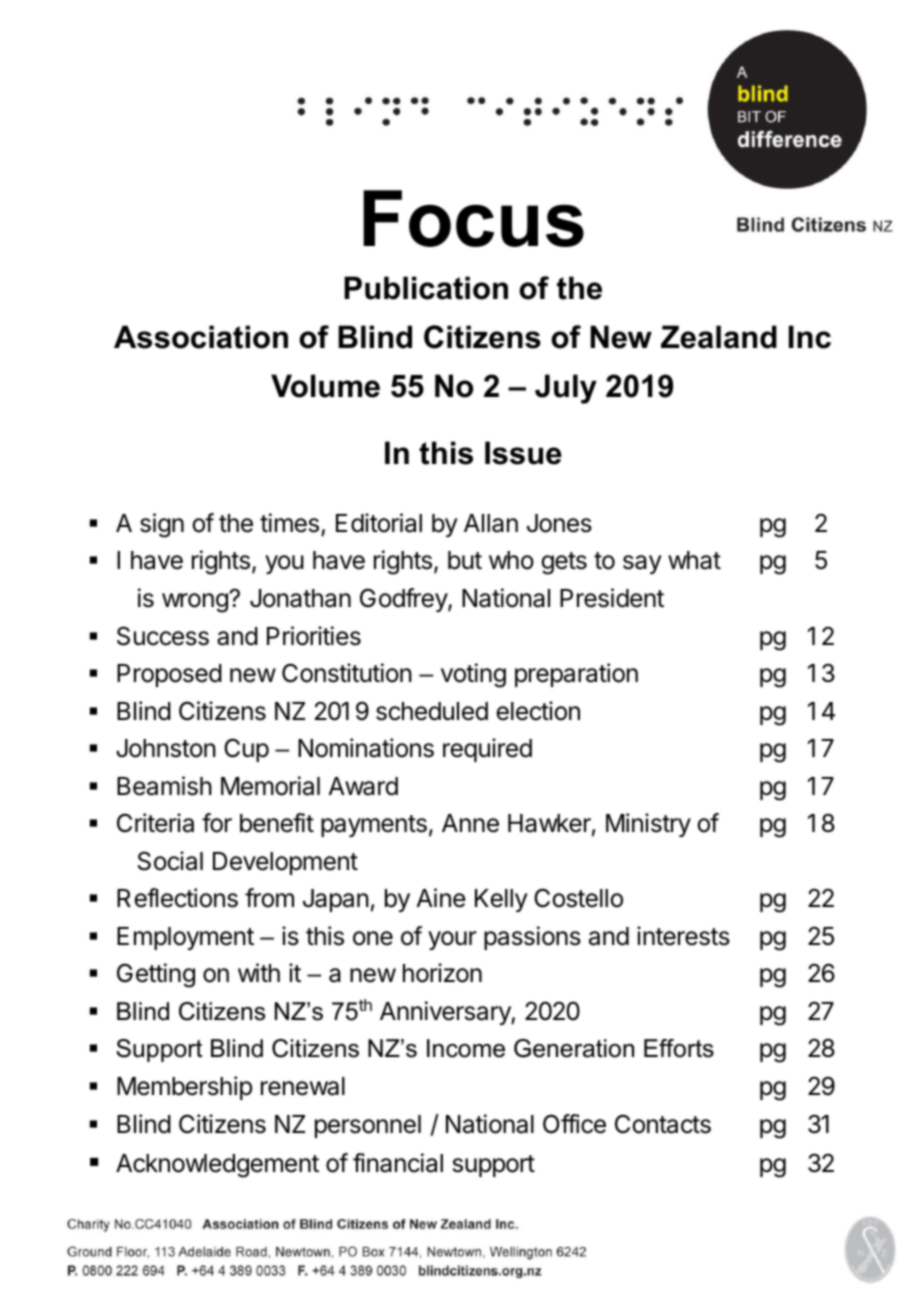 The width and height of the image is (924, 1308). What do you see at coordinates (470, 823) in the image?
I see `Anne` at bounding box center [470, 823].
